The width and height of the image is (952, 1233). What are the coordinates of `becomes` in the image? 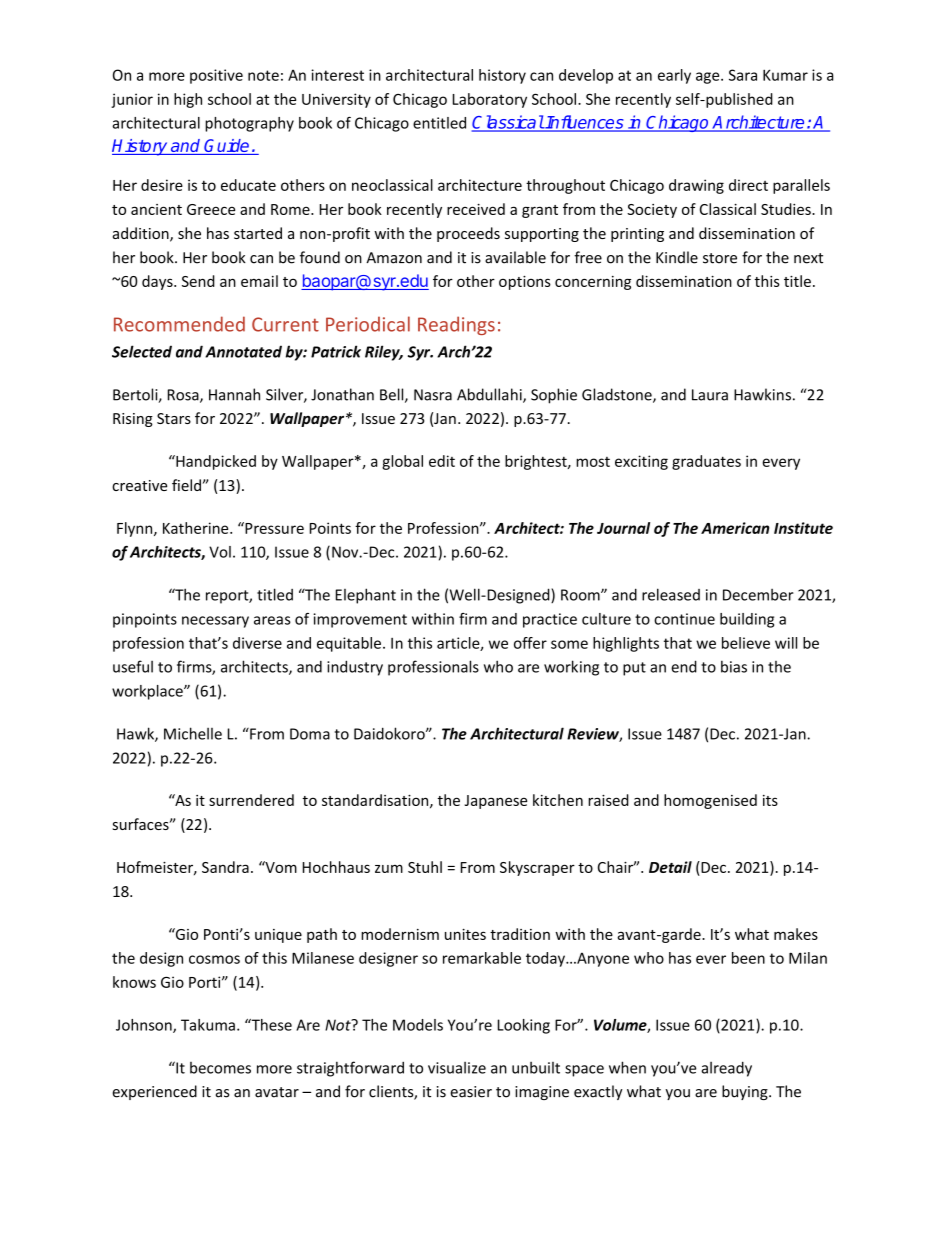 It's located at (220, 1068).
